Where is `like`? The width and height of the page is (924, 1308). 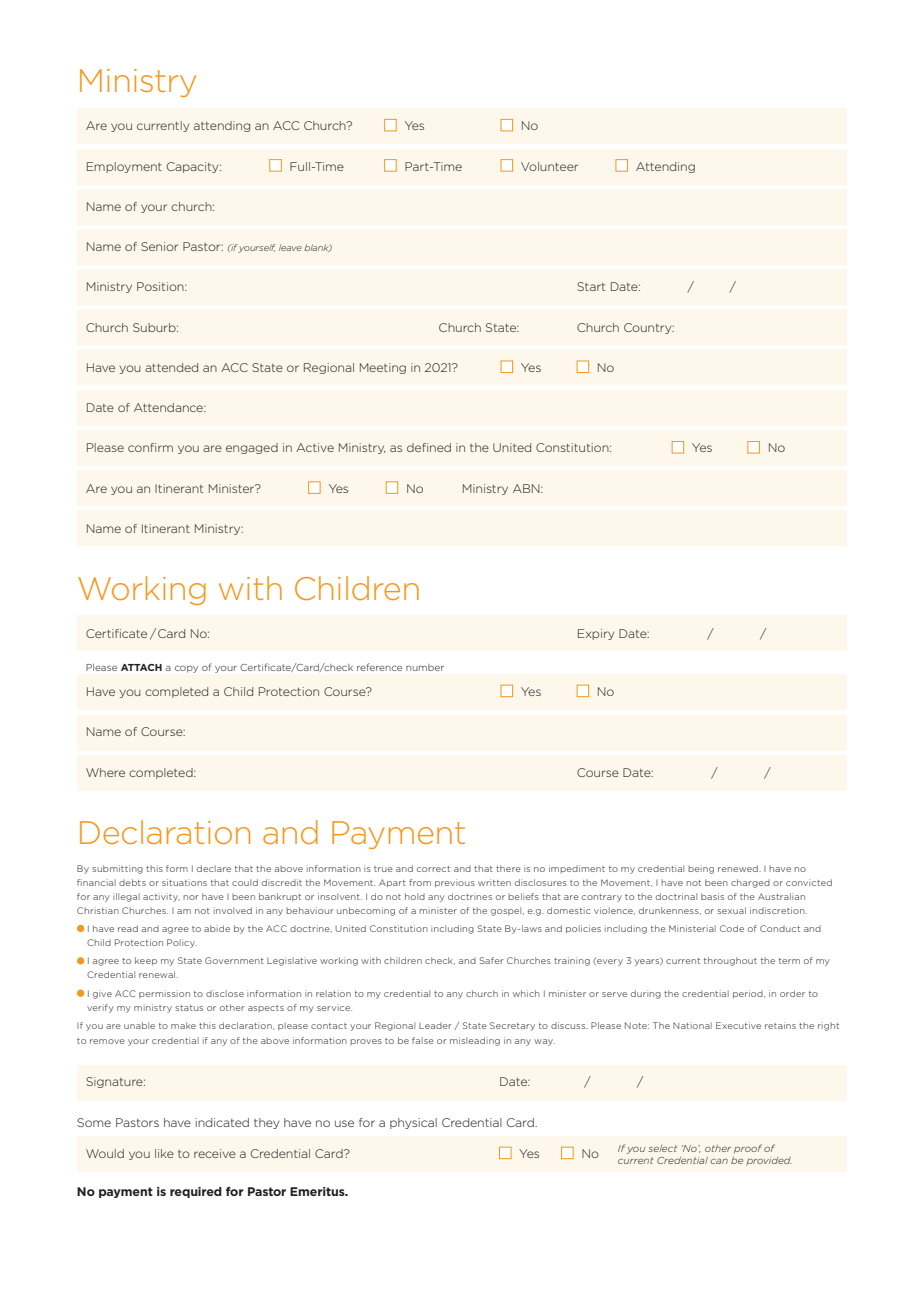
like is located at coordinates (164, 1153).
